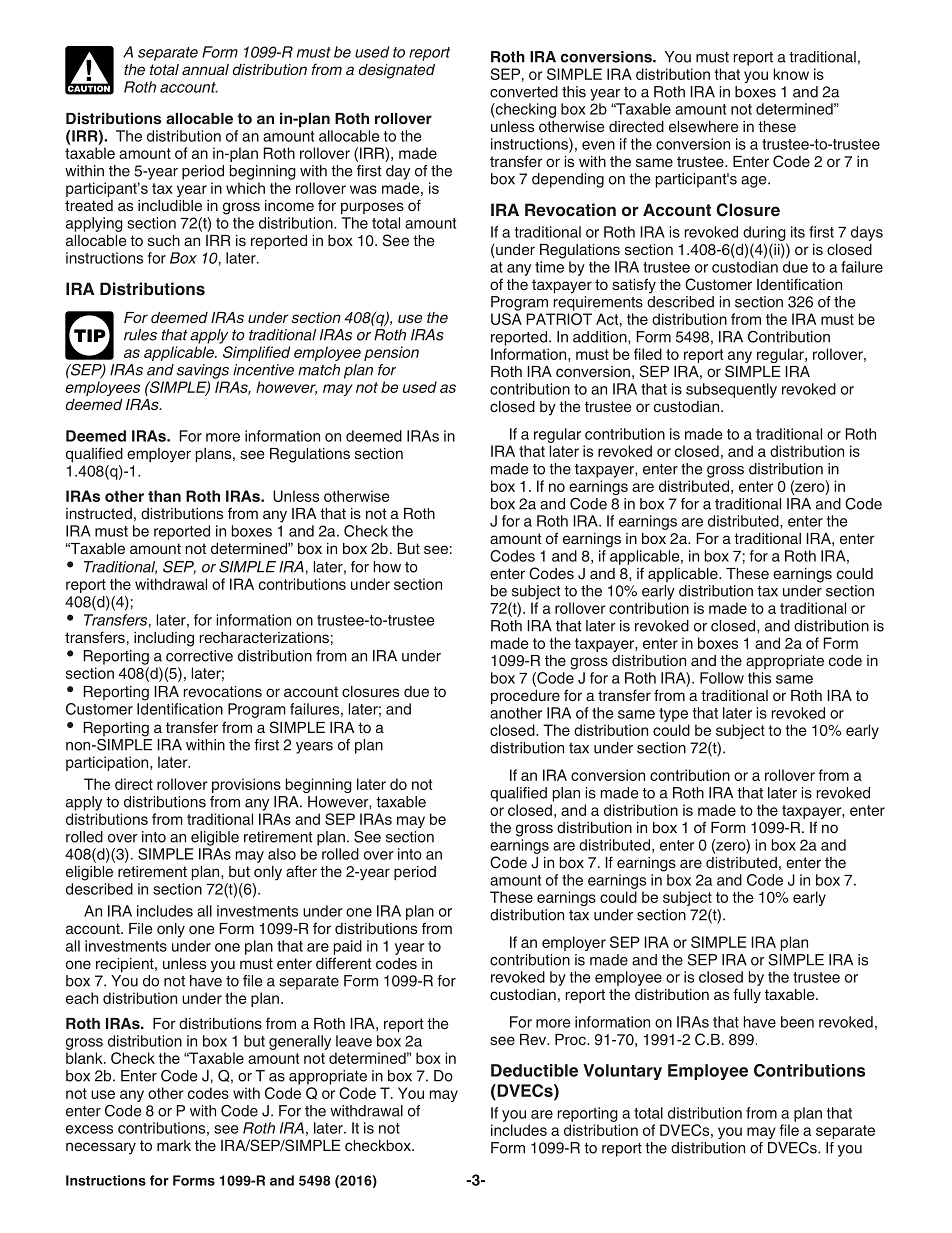 The width and height of the screenshot is (952, 1233). Describe the element at coordinates (534, 1070) in the screenshot. I see `Deductible` at that location.
